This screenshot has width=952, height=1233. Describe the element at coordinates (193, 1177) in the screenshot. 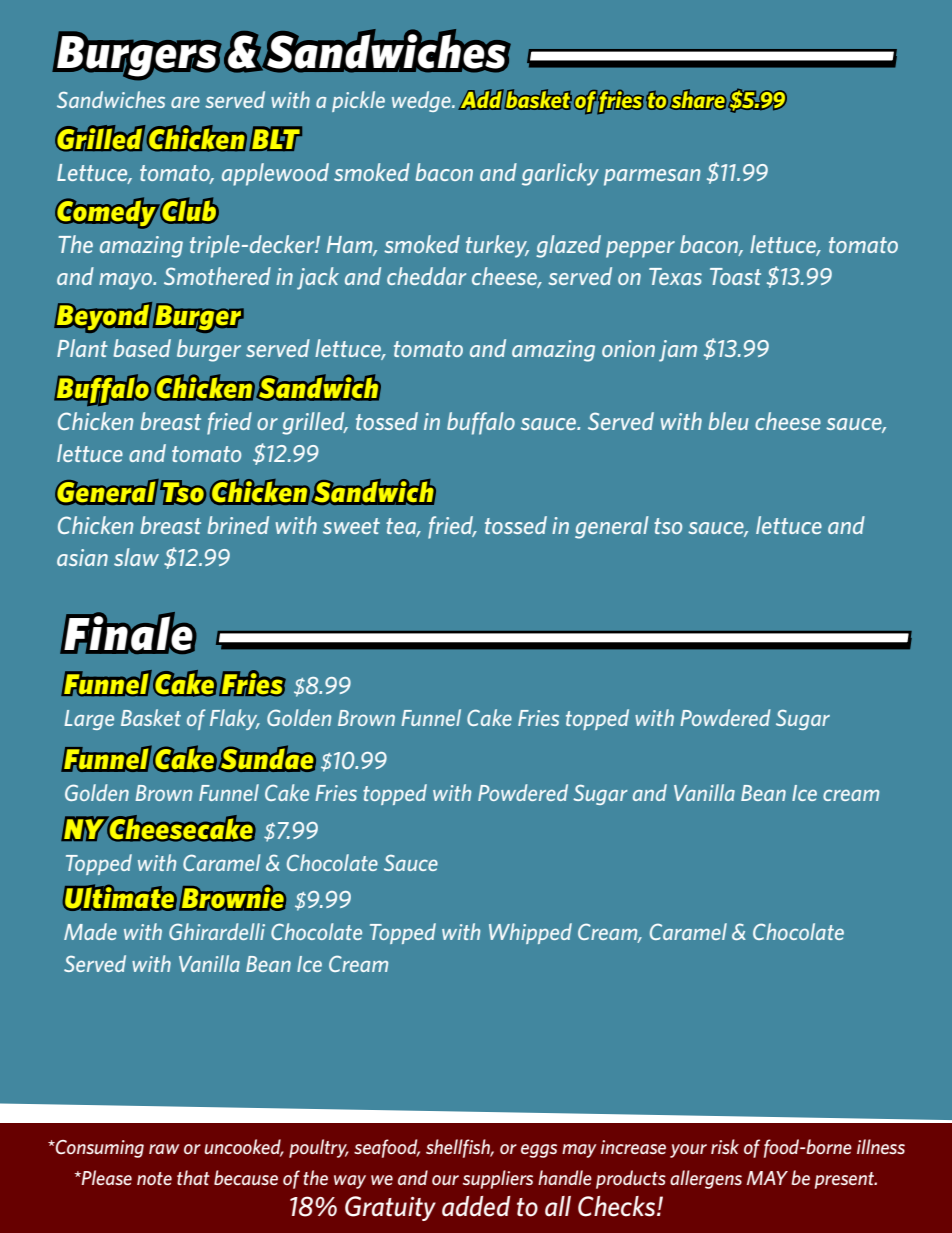

I see `that` at that location.
